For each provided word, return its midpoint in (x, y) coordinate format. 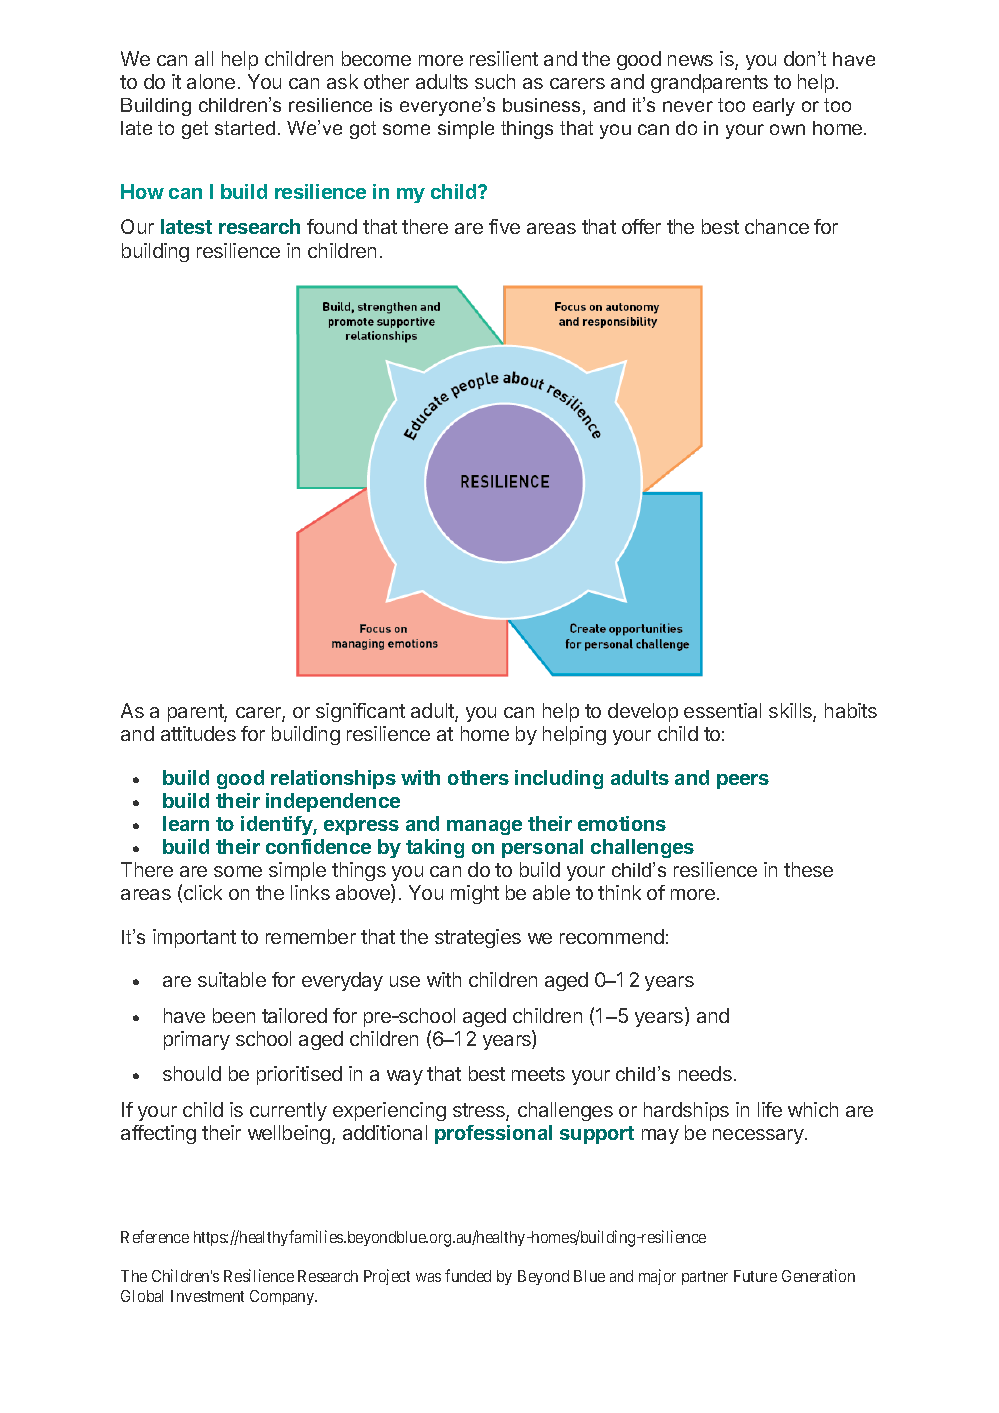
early (774, 107)
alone (211, 81)
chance (777, 226)
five (504, 226)
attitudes (198, 733)
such (495, 81)
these (808, 869)
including (559, 779)
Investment (207, 1296)
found (332, 226)
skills (791, 712)
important (194, 938)
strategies (478, 938)
